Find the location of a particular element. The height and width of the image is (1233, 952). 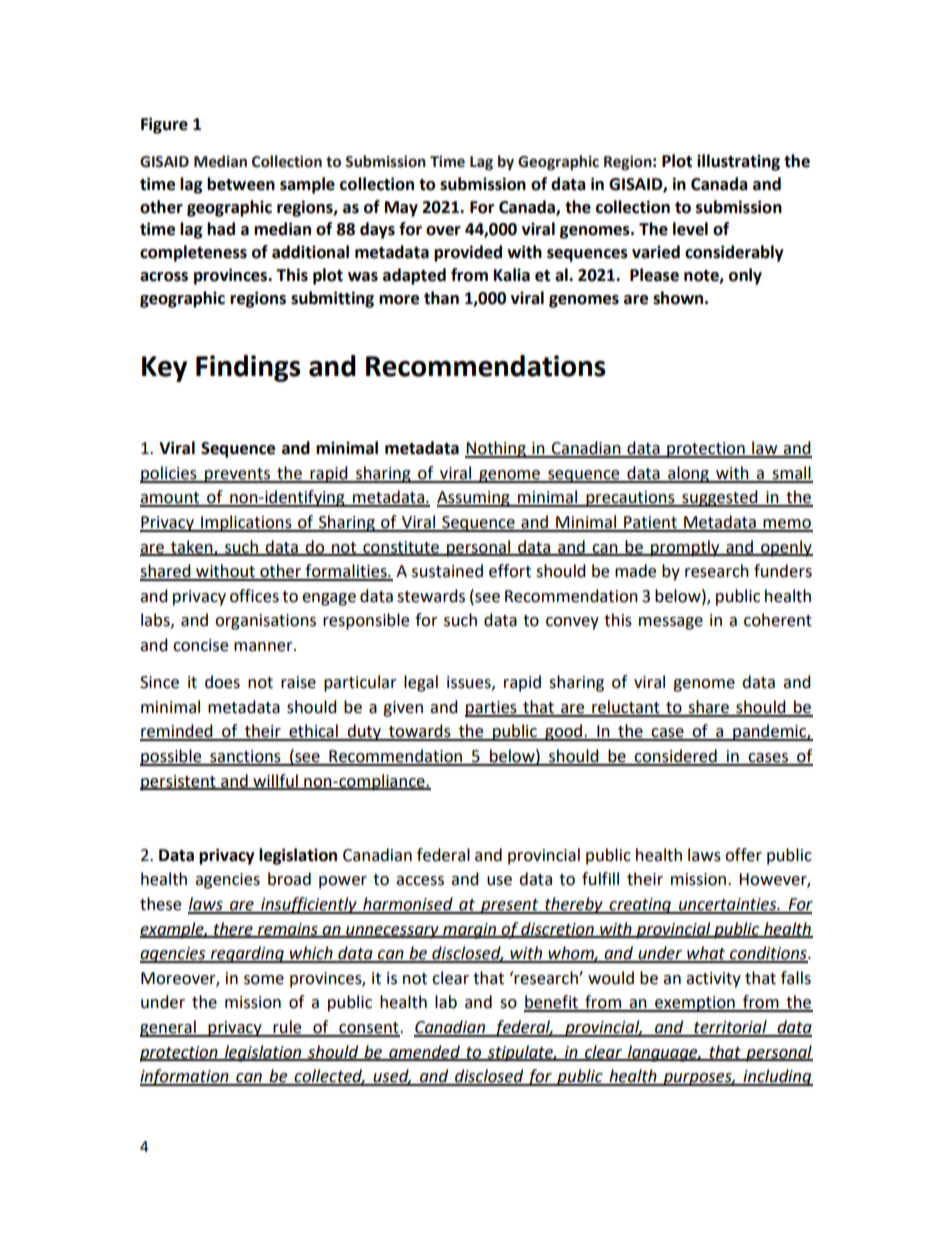

illustrating is located at coordinates (738, 162).
